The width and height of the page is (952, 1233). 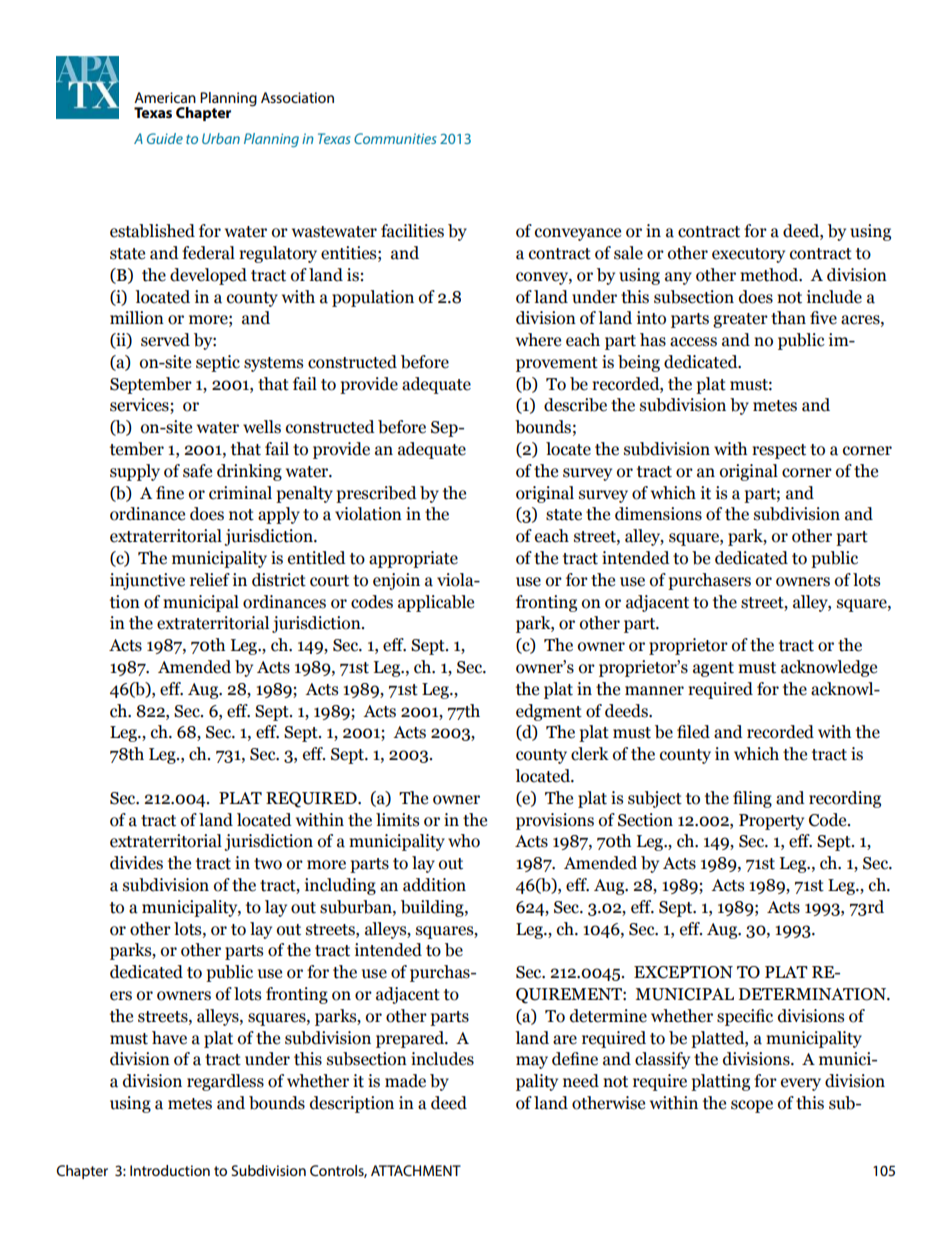 What do you see at coordinates (395, 138) in the page?
I see `Communities` at bounding box center [395, 138].
